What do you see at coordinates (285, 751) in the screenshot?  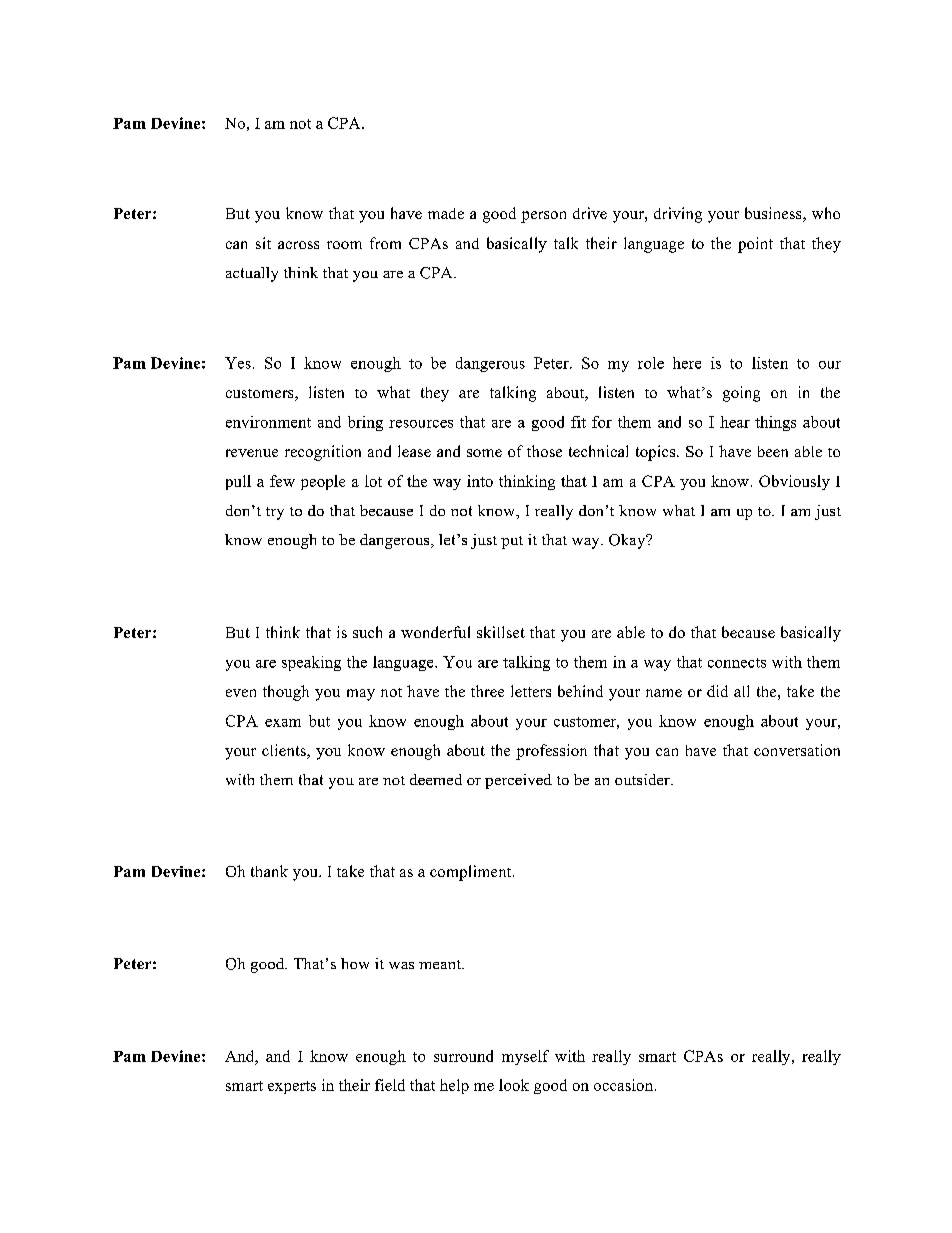 I see `clients` at bounding box center [285, 751].
